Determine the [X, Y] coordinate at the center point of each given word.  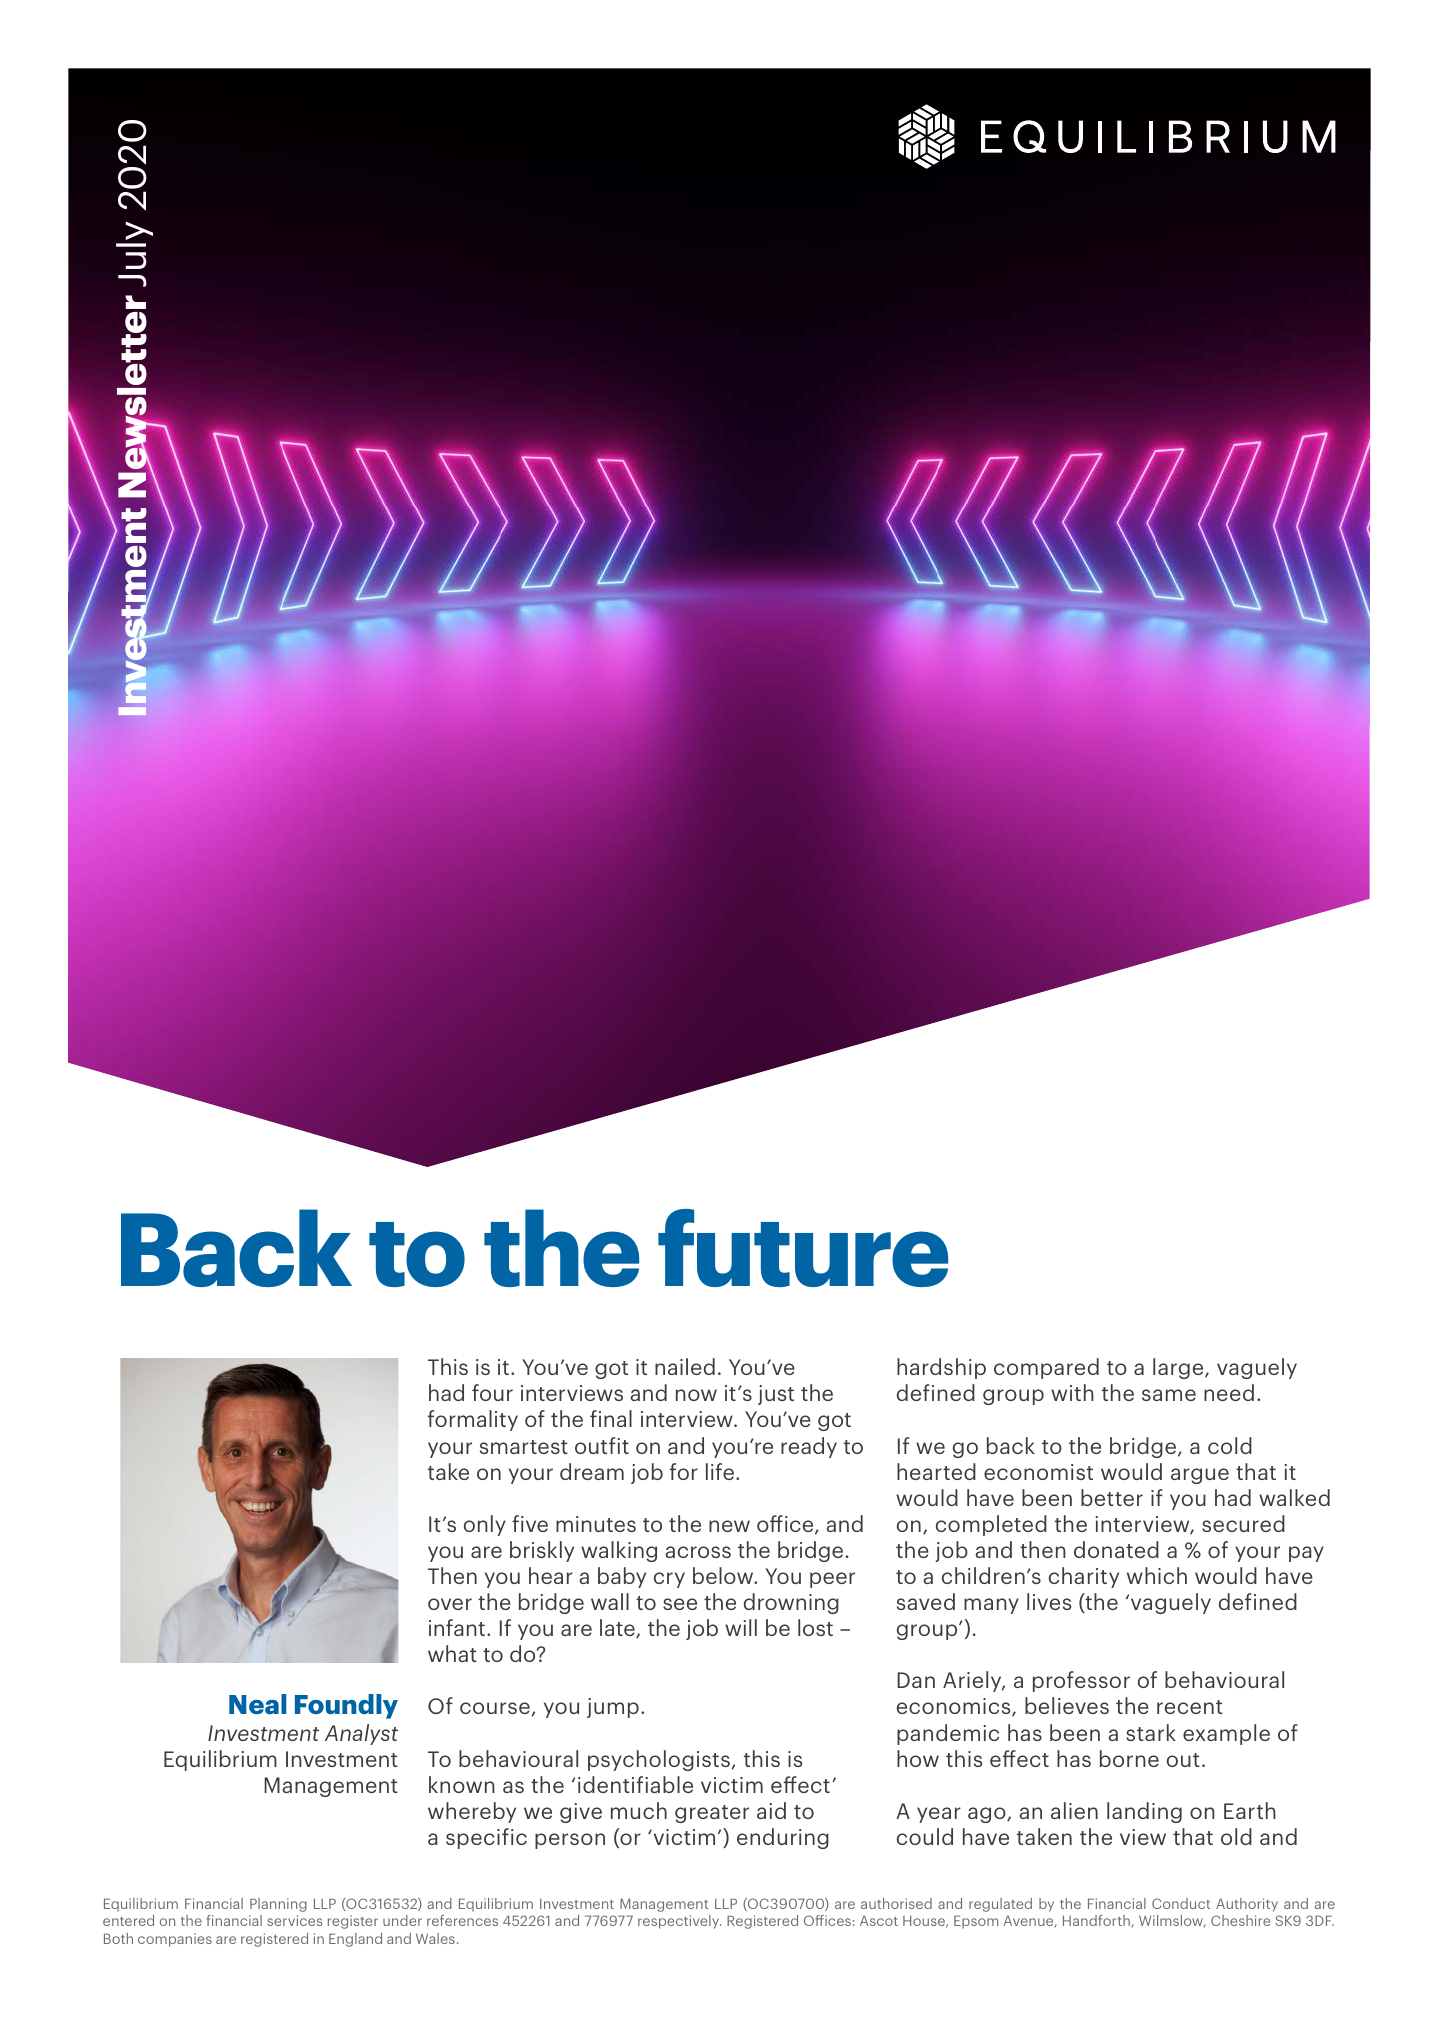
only [485, 1525]
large [1179, 1368]
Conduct [1181, 1903]
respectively [679, 1922]
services [294, 1920]
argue [1200, 1476]
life [720, 1471]
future [803, 1248]
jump [613, 1708]
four [492, 1392]
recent [1190, 1707]
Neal [257, 1704]
